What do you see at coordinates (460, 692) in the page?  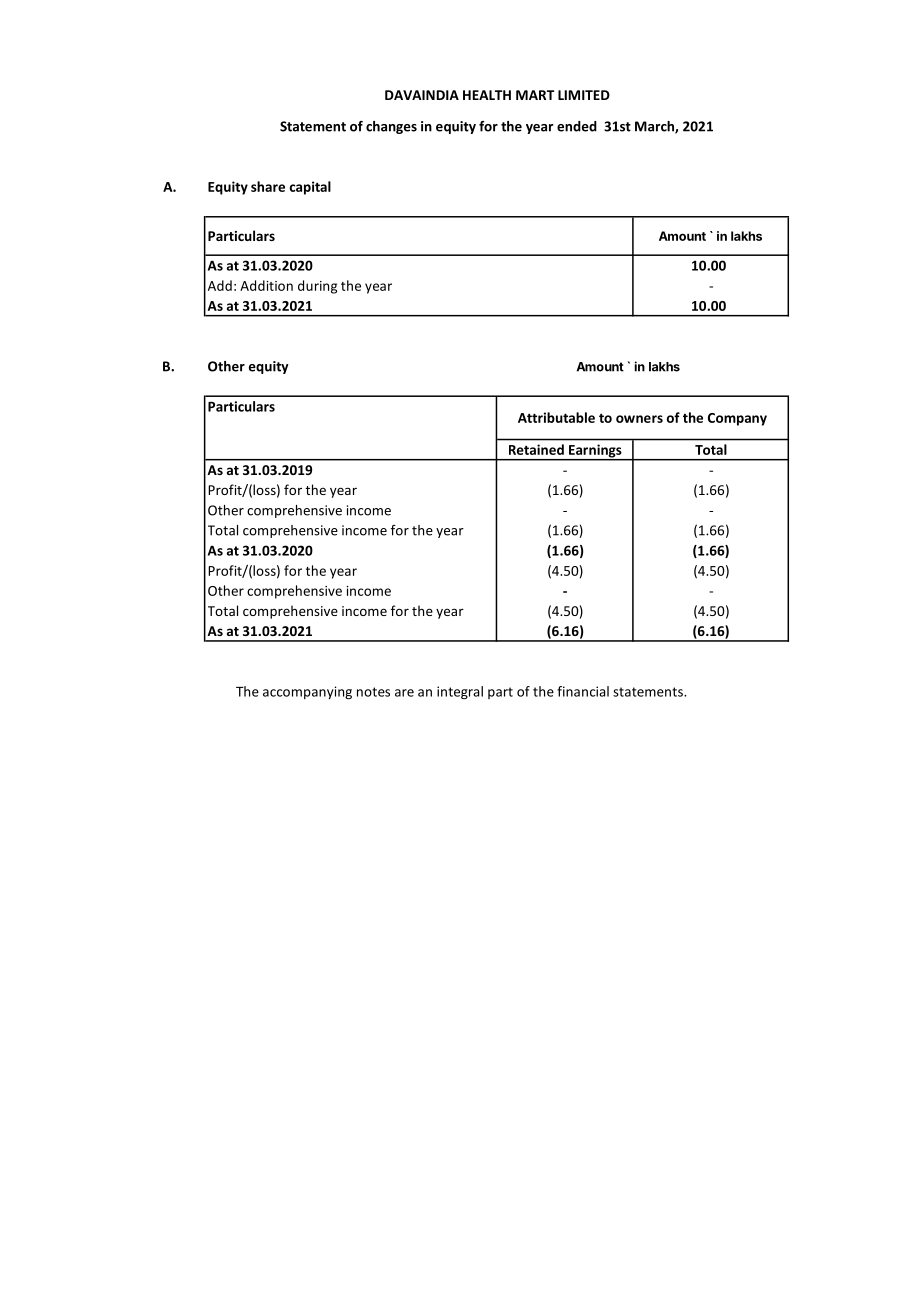 I see `integral` at bounding box center [460, 692].
